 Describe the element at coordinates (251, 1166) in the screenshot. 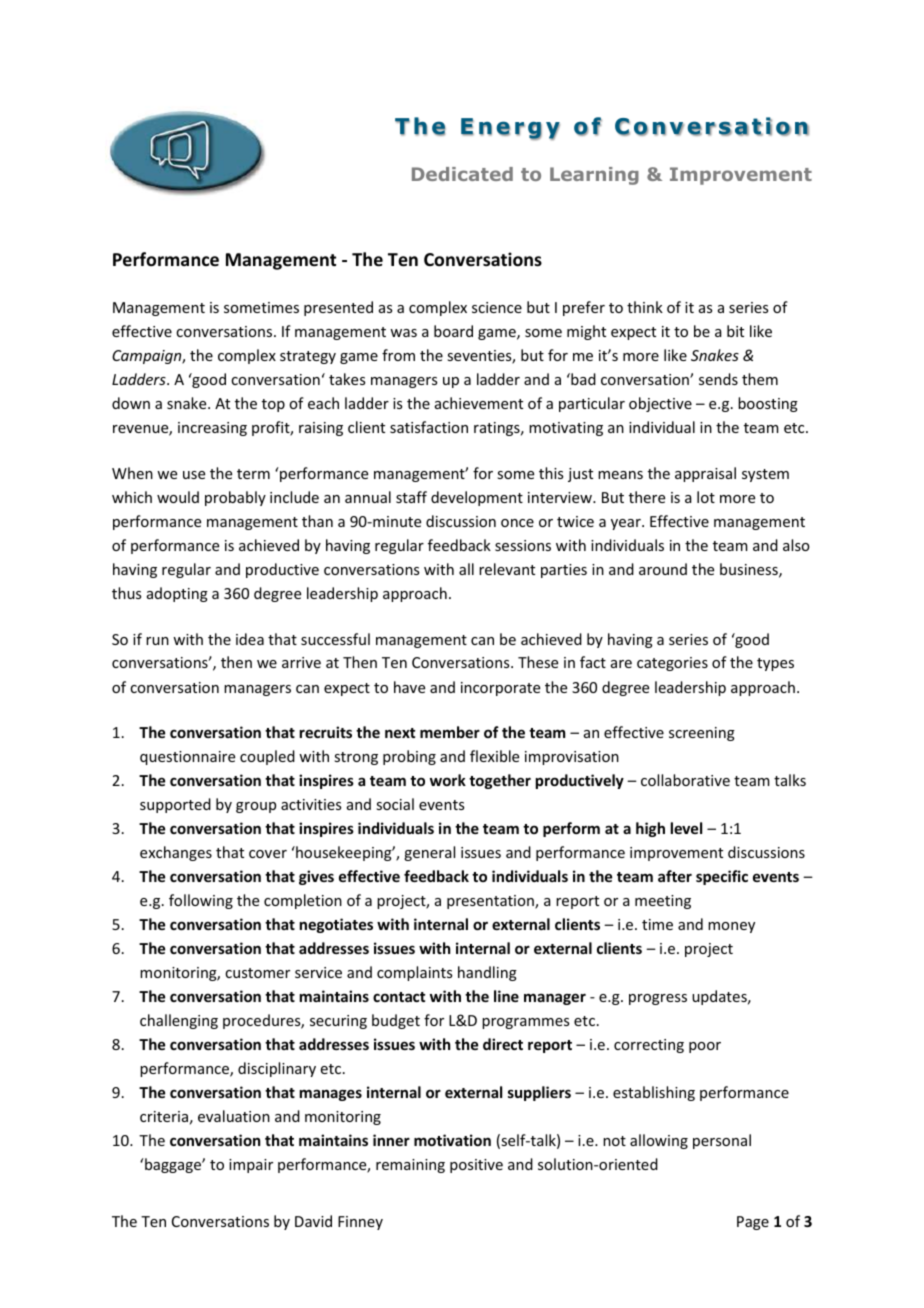

I see `impair` at that location.
